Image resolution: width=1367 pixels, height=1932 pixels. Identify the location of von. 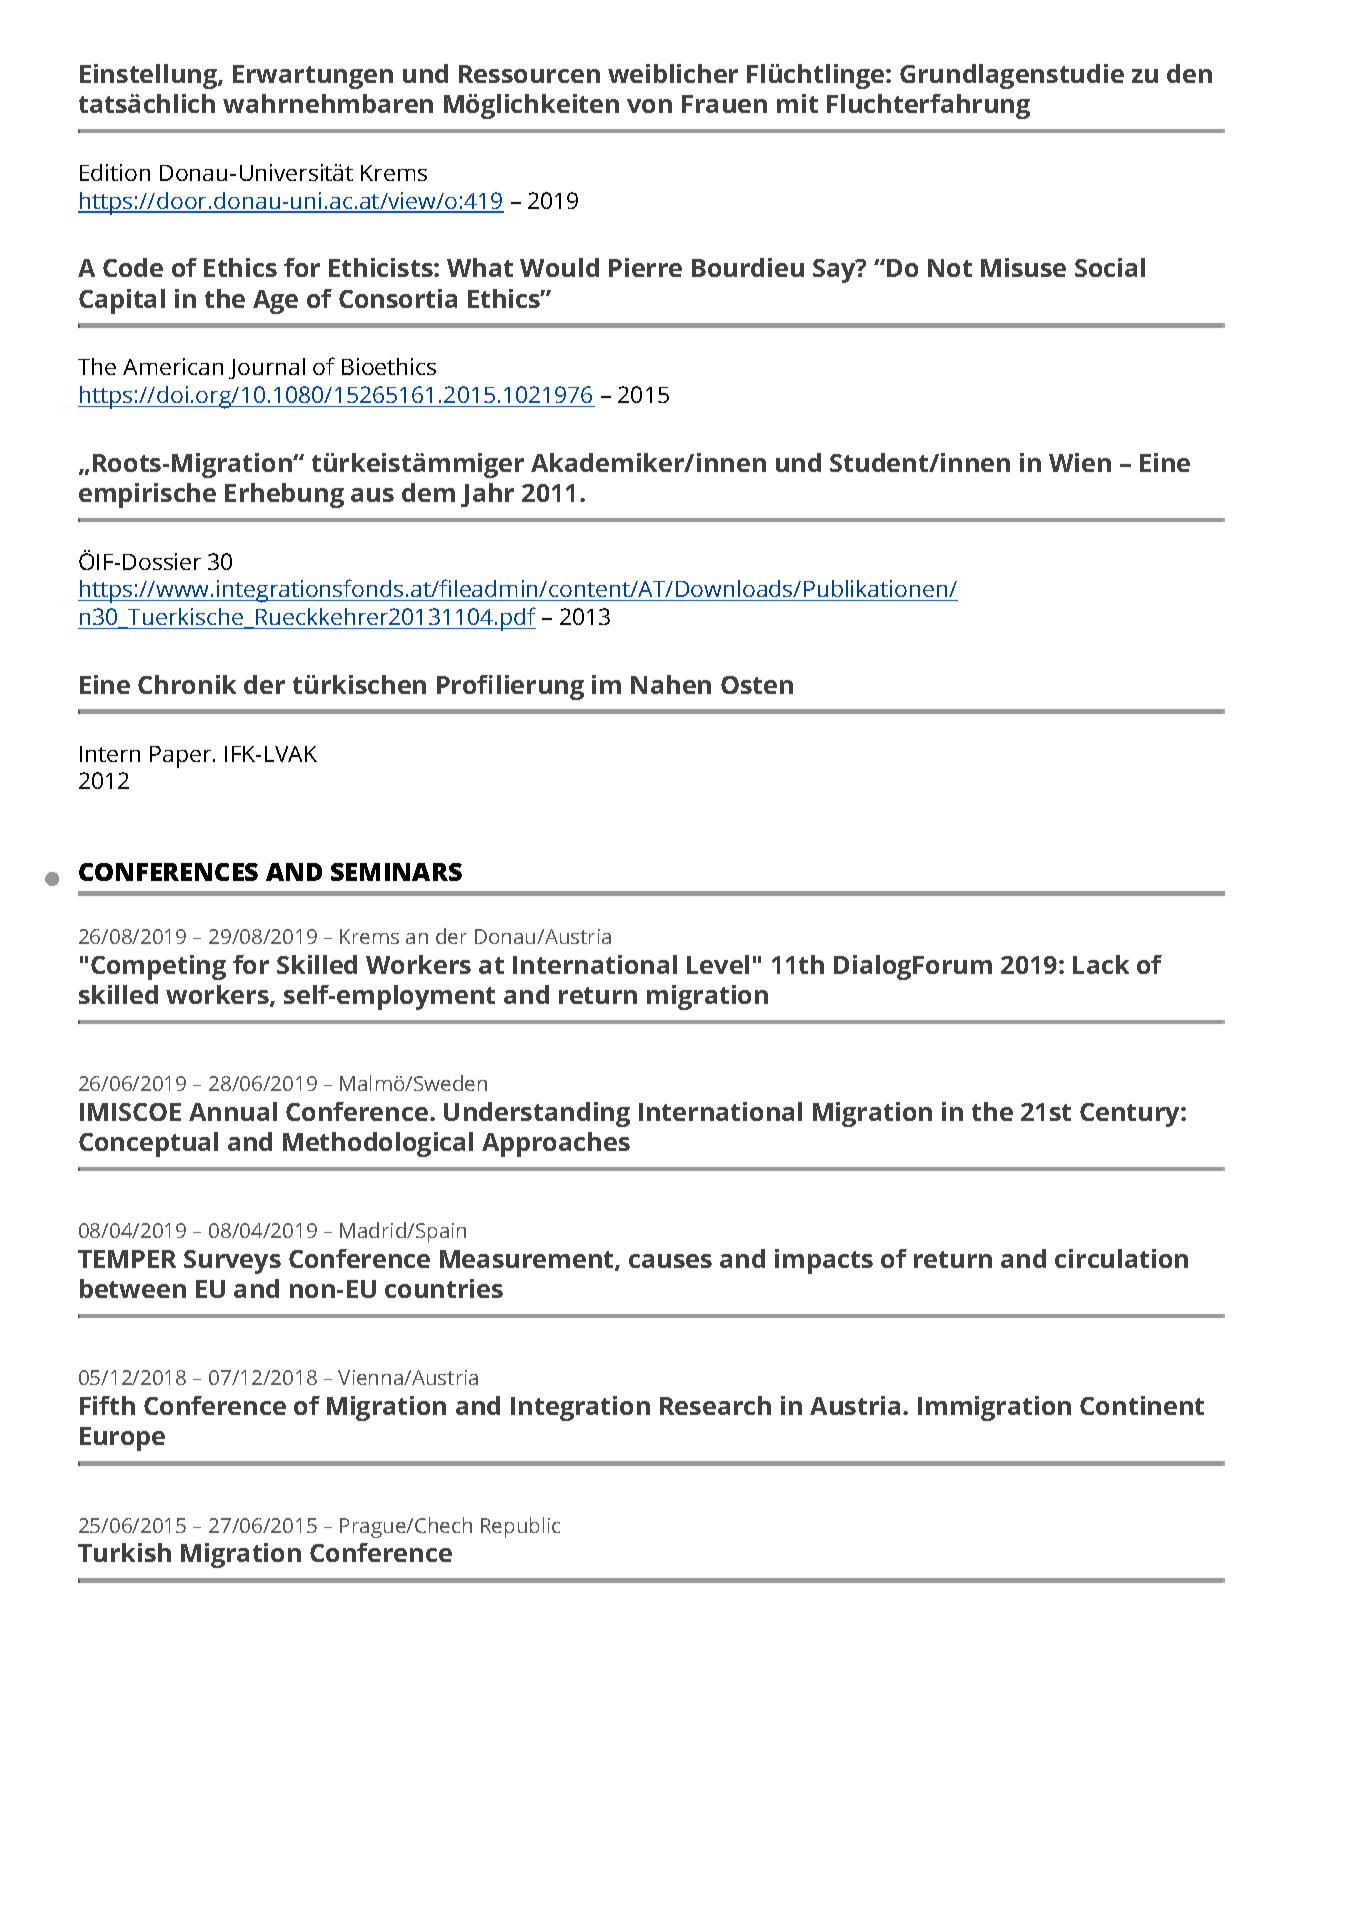
(649, 106).
